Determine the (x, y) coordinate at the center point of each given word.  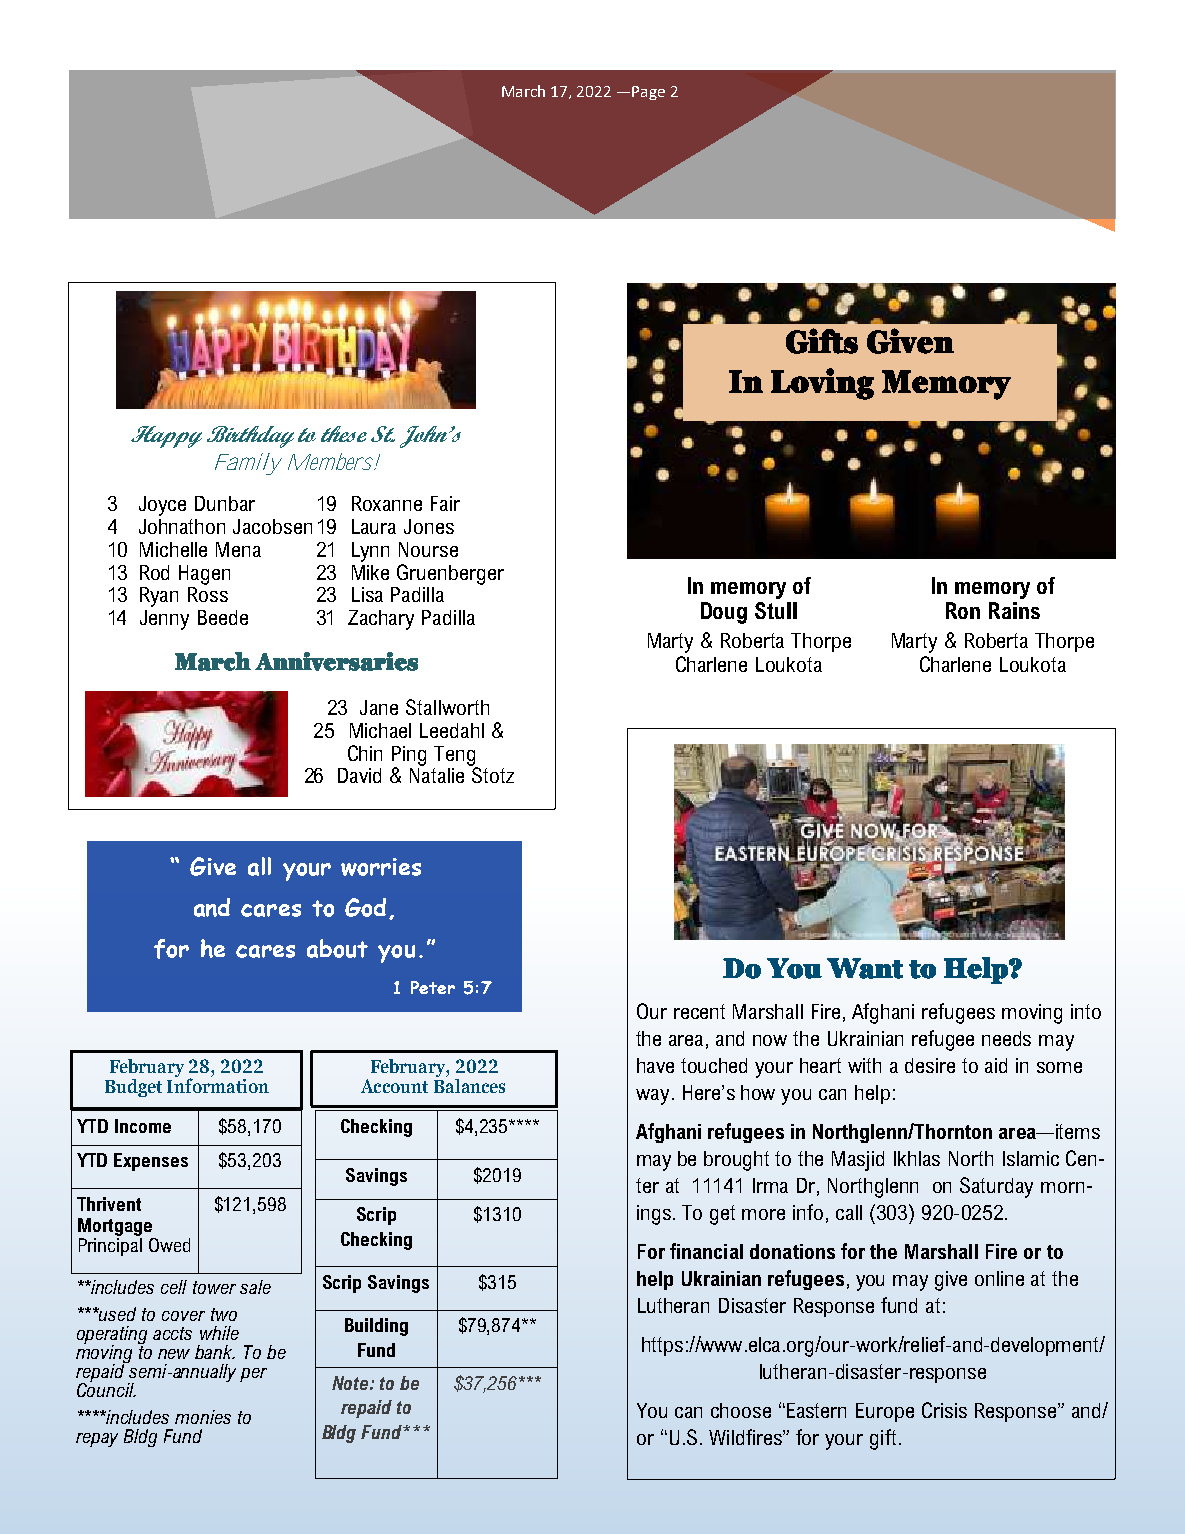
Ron (963, 610)
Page (648, 93)
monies (203, 1417)
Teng (455, 757)
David (359, 775)
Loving (822, 384)
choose (741, 1410)
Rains (1014, 610)
